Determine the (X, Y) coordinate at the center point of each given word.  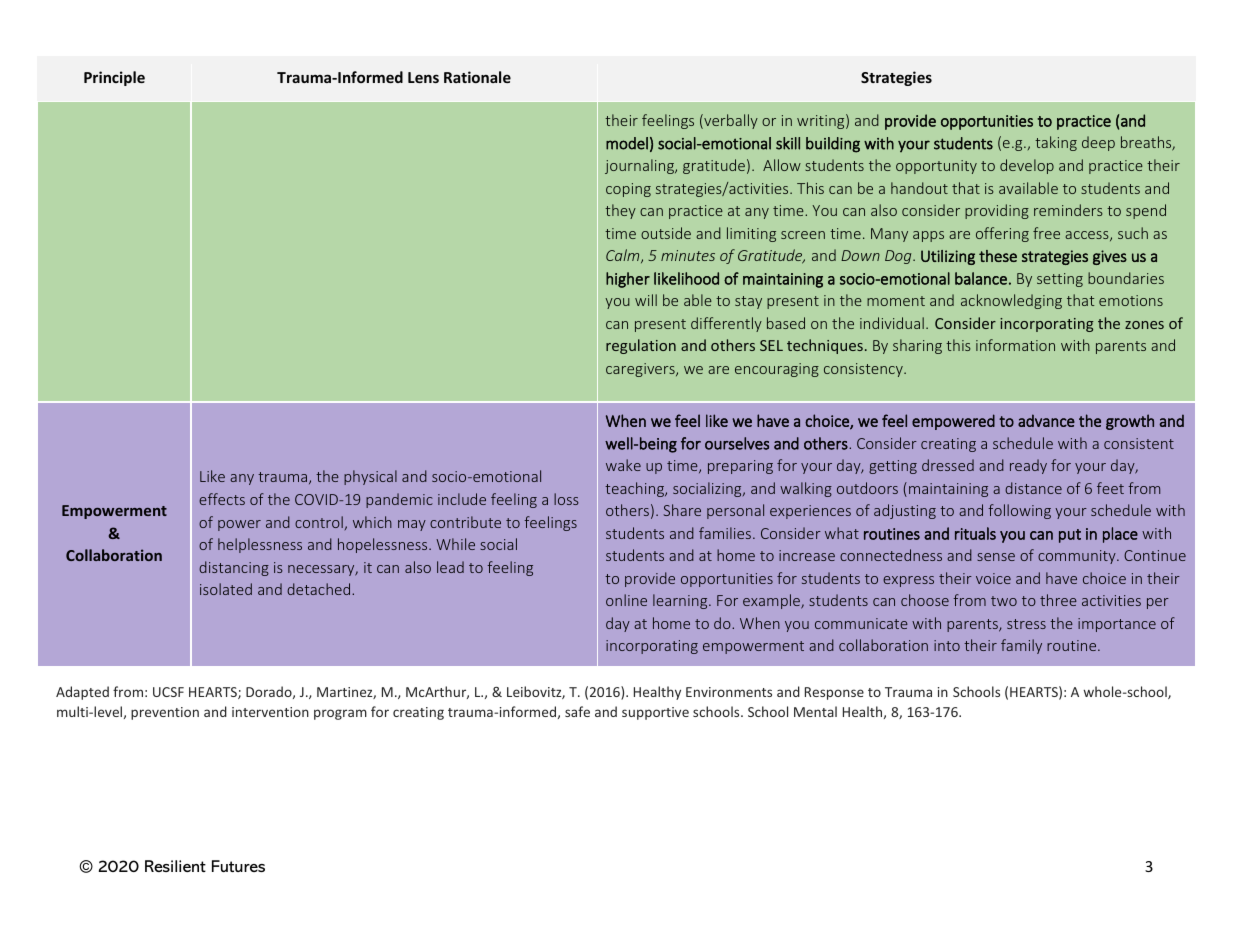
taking (1056, 143)
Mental (815, 711)
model (627, 143)
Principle (114, 78)
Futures (238, 866)
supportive (655, 713)
